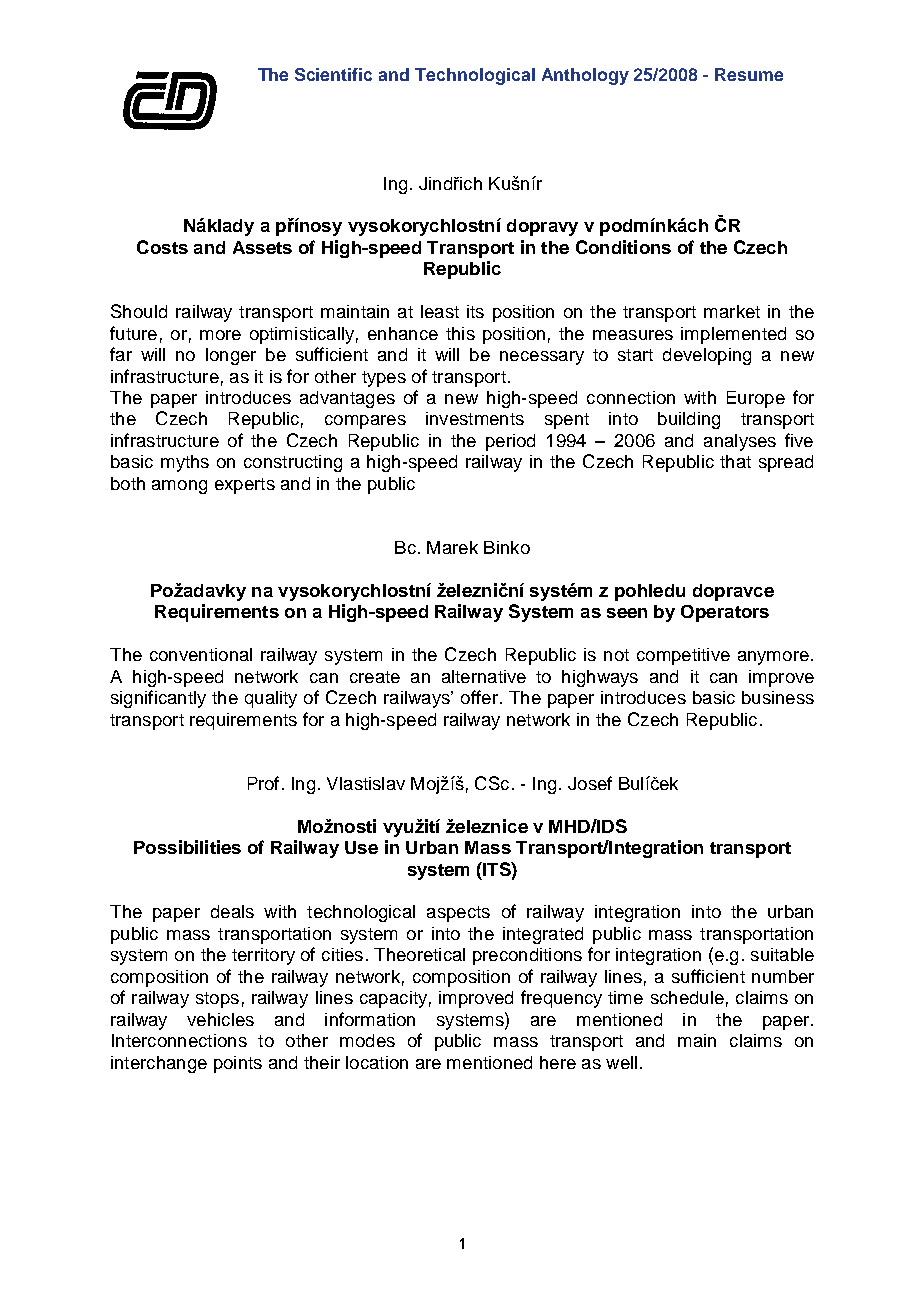 Image resolution: width=924 pixels, height=1308 pixels. I want to click on Operators, so click(725, 613).
